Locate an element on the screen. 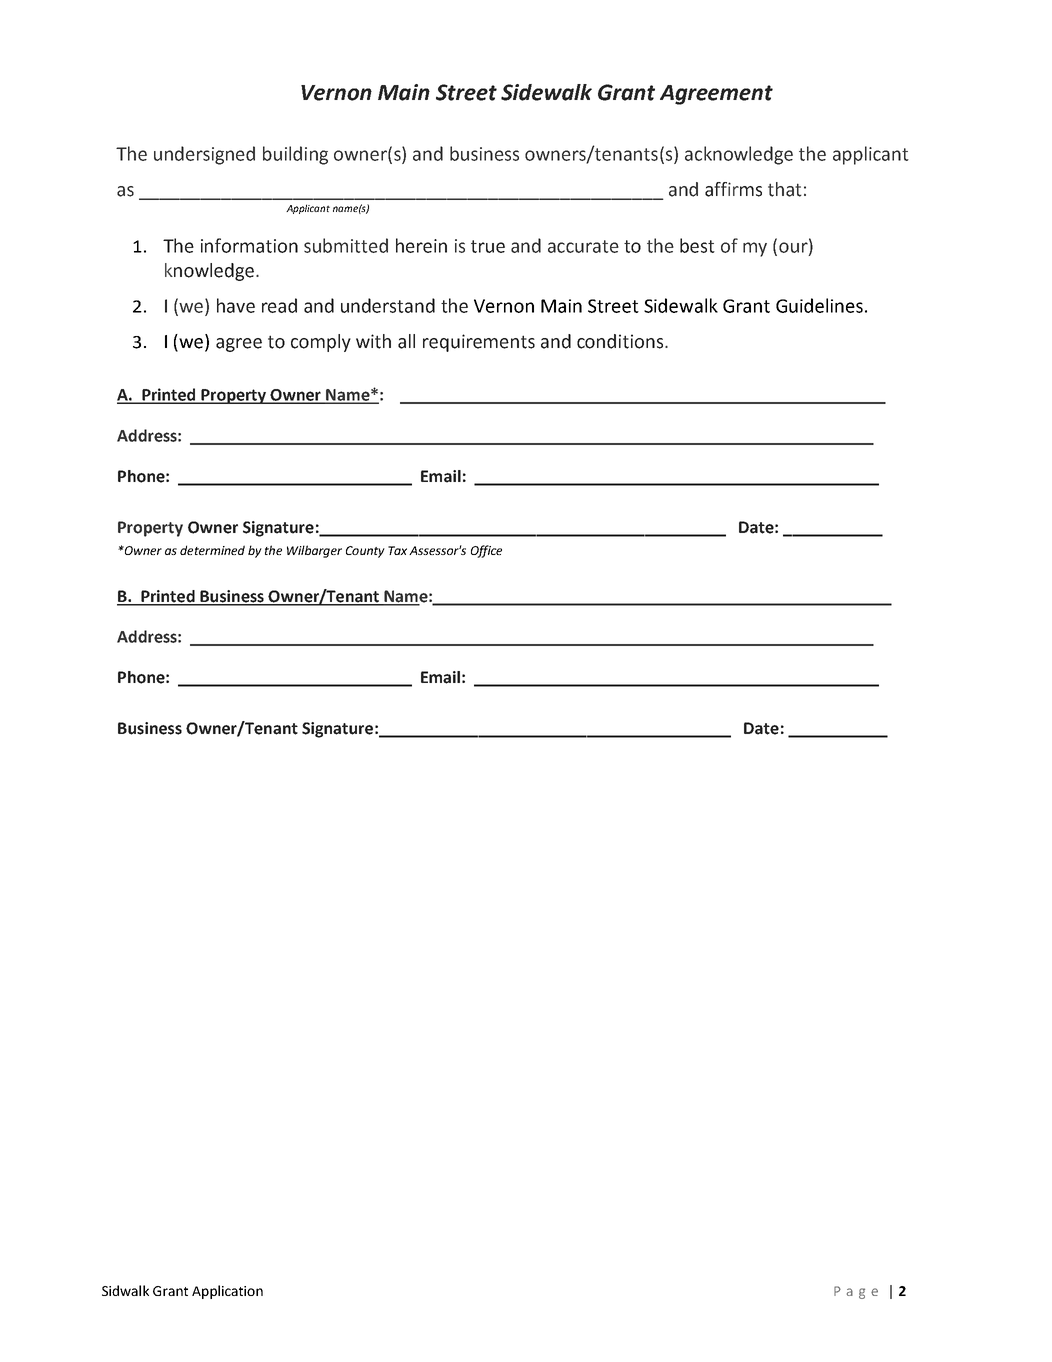 The image size is (1052, 1362). requirements is located at coordinates (479, 343).
